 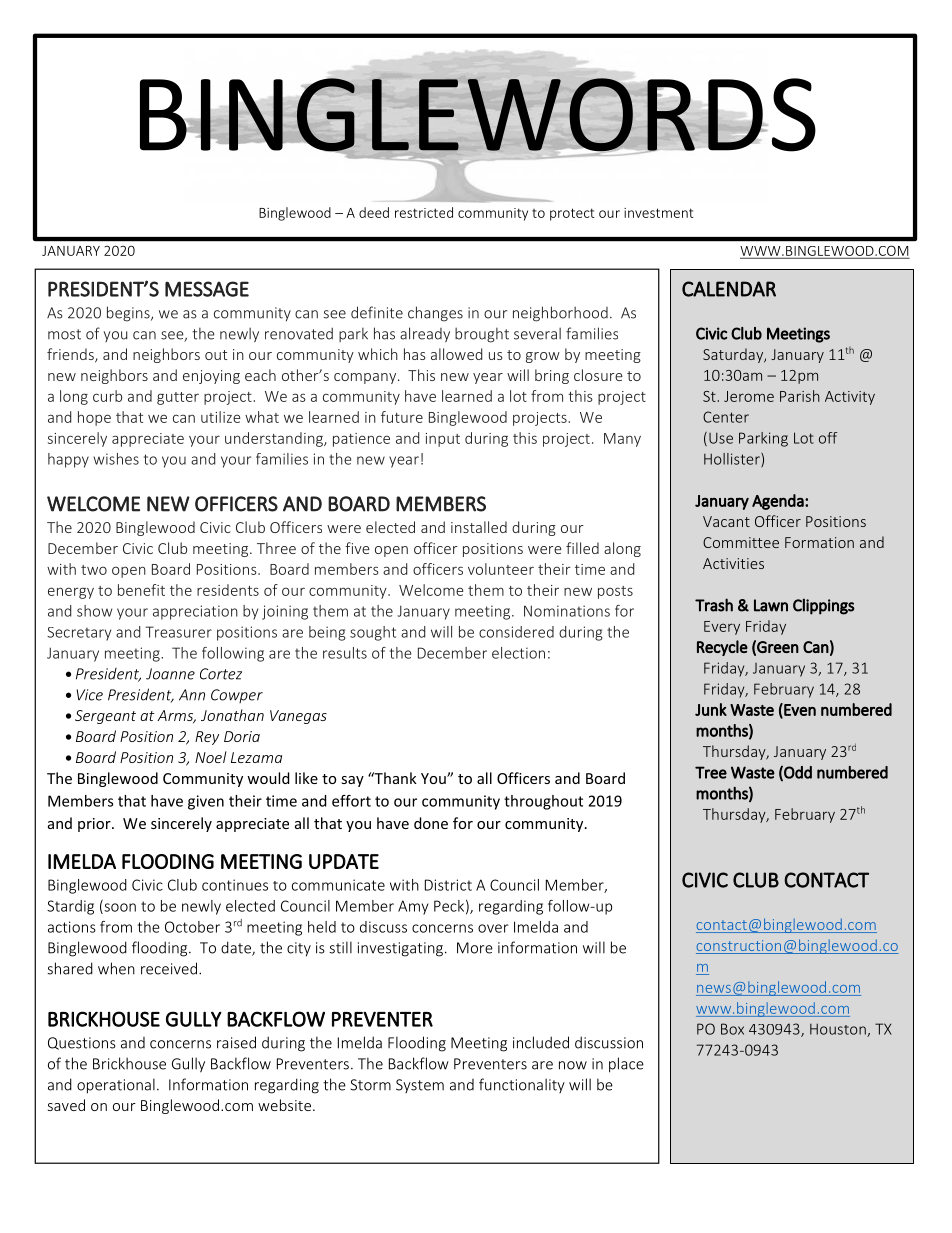 What do you see at coordinates (726, 521) in the screenshot?
I see `Vacant` at bounding box center [726, 521].
